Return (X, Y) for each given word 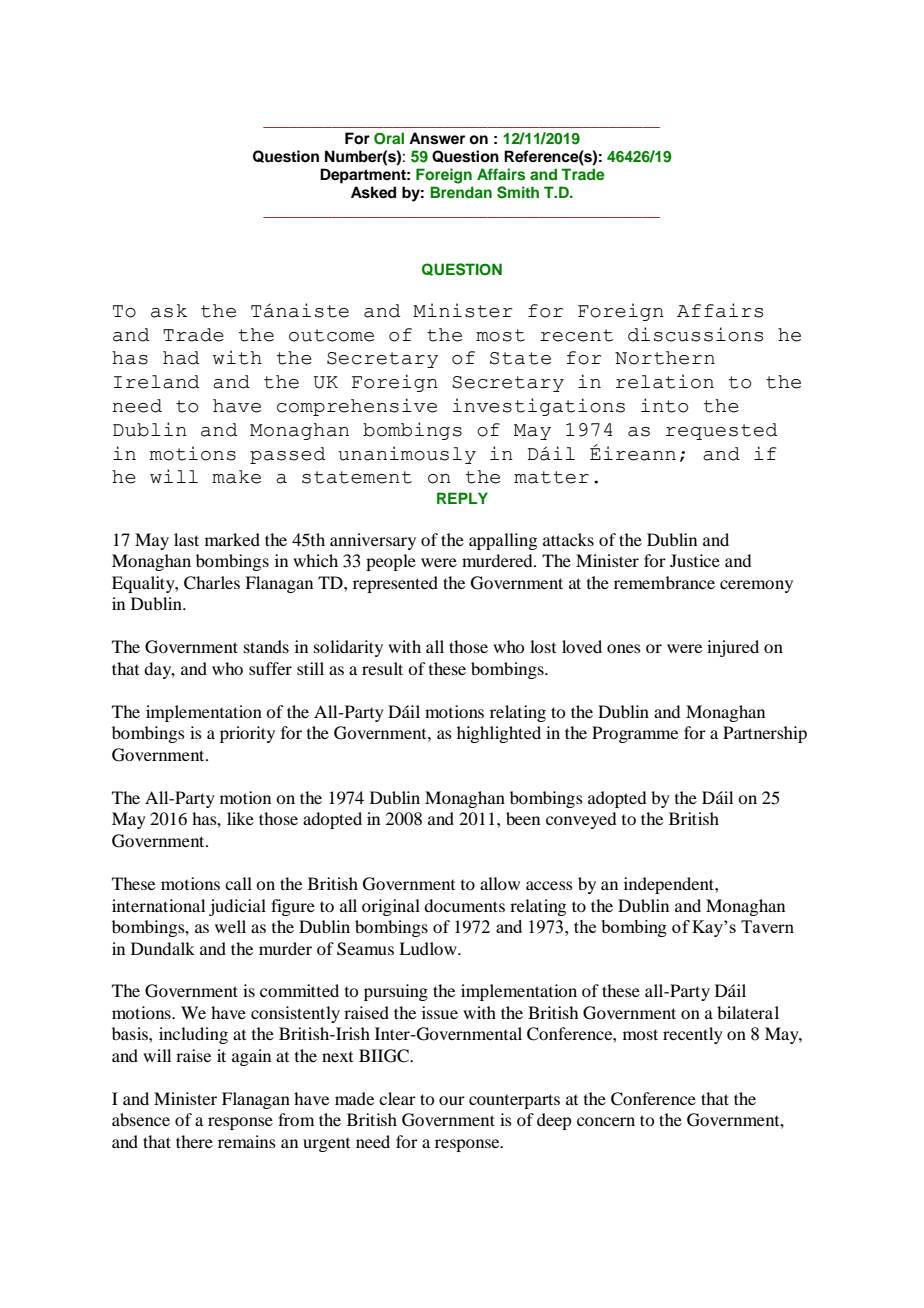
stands (266, 646)
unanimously (407, 455)
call (238, 883)
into (664, 405)
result (382, 668)
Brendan (461, 192)
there (194, 1141)
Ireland (157, 382)
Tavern (767, 926)
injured (733, 648)
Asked (373, 192)
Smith (518, 192)
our (452, 1100)
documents (464, 905)
